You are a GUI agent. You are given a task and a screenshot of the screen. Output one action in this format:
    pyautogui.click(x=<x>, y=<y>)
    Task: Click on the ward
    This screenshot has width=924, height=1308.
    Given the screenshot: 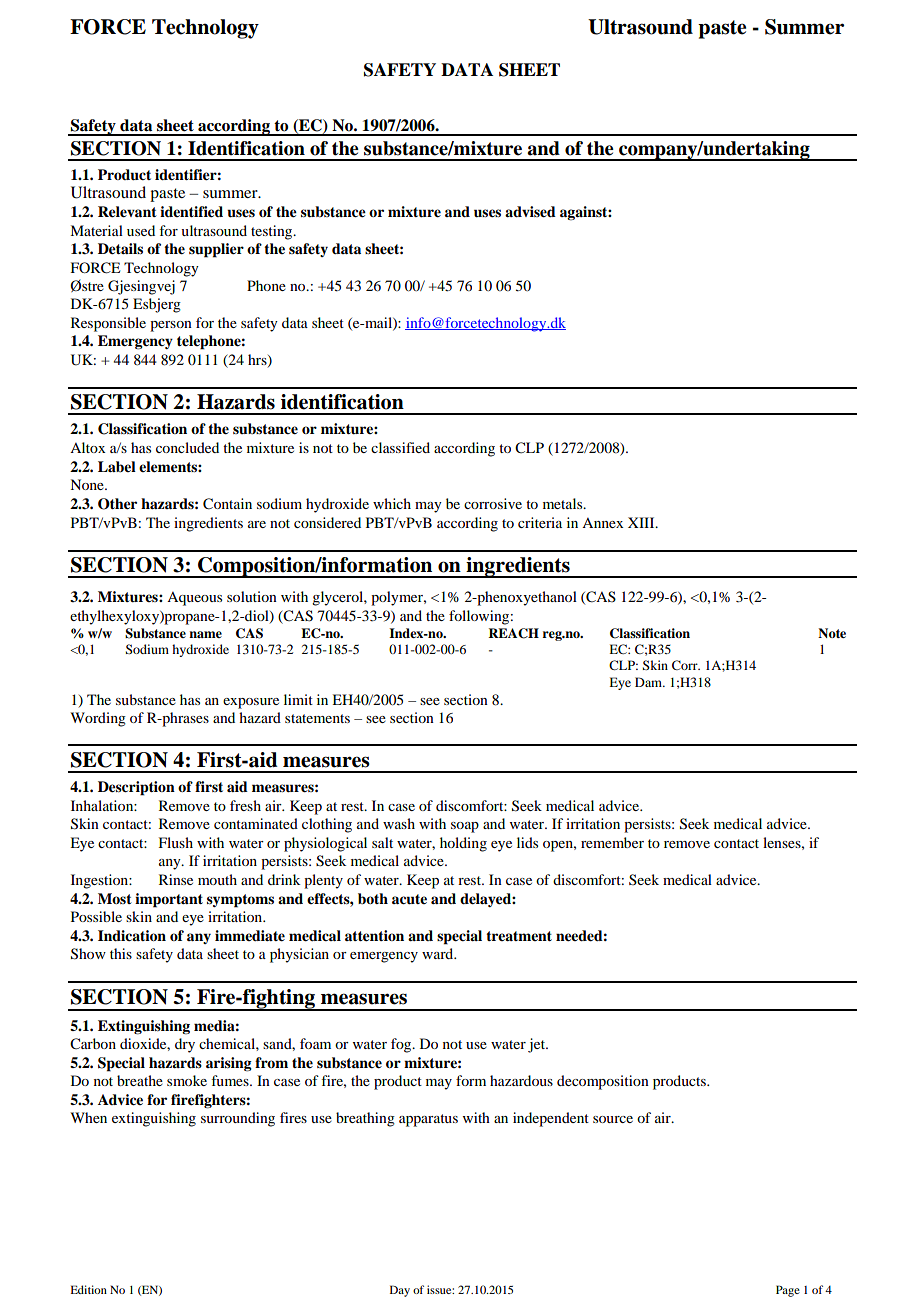 What is the action you would take?
    pyautogui.click(x=439, y=953)
